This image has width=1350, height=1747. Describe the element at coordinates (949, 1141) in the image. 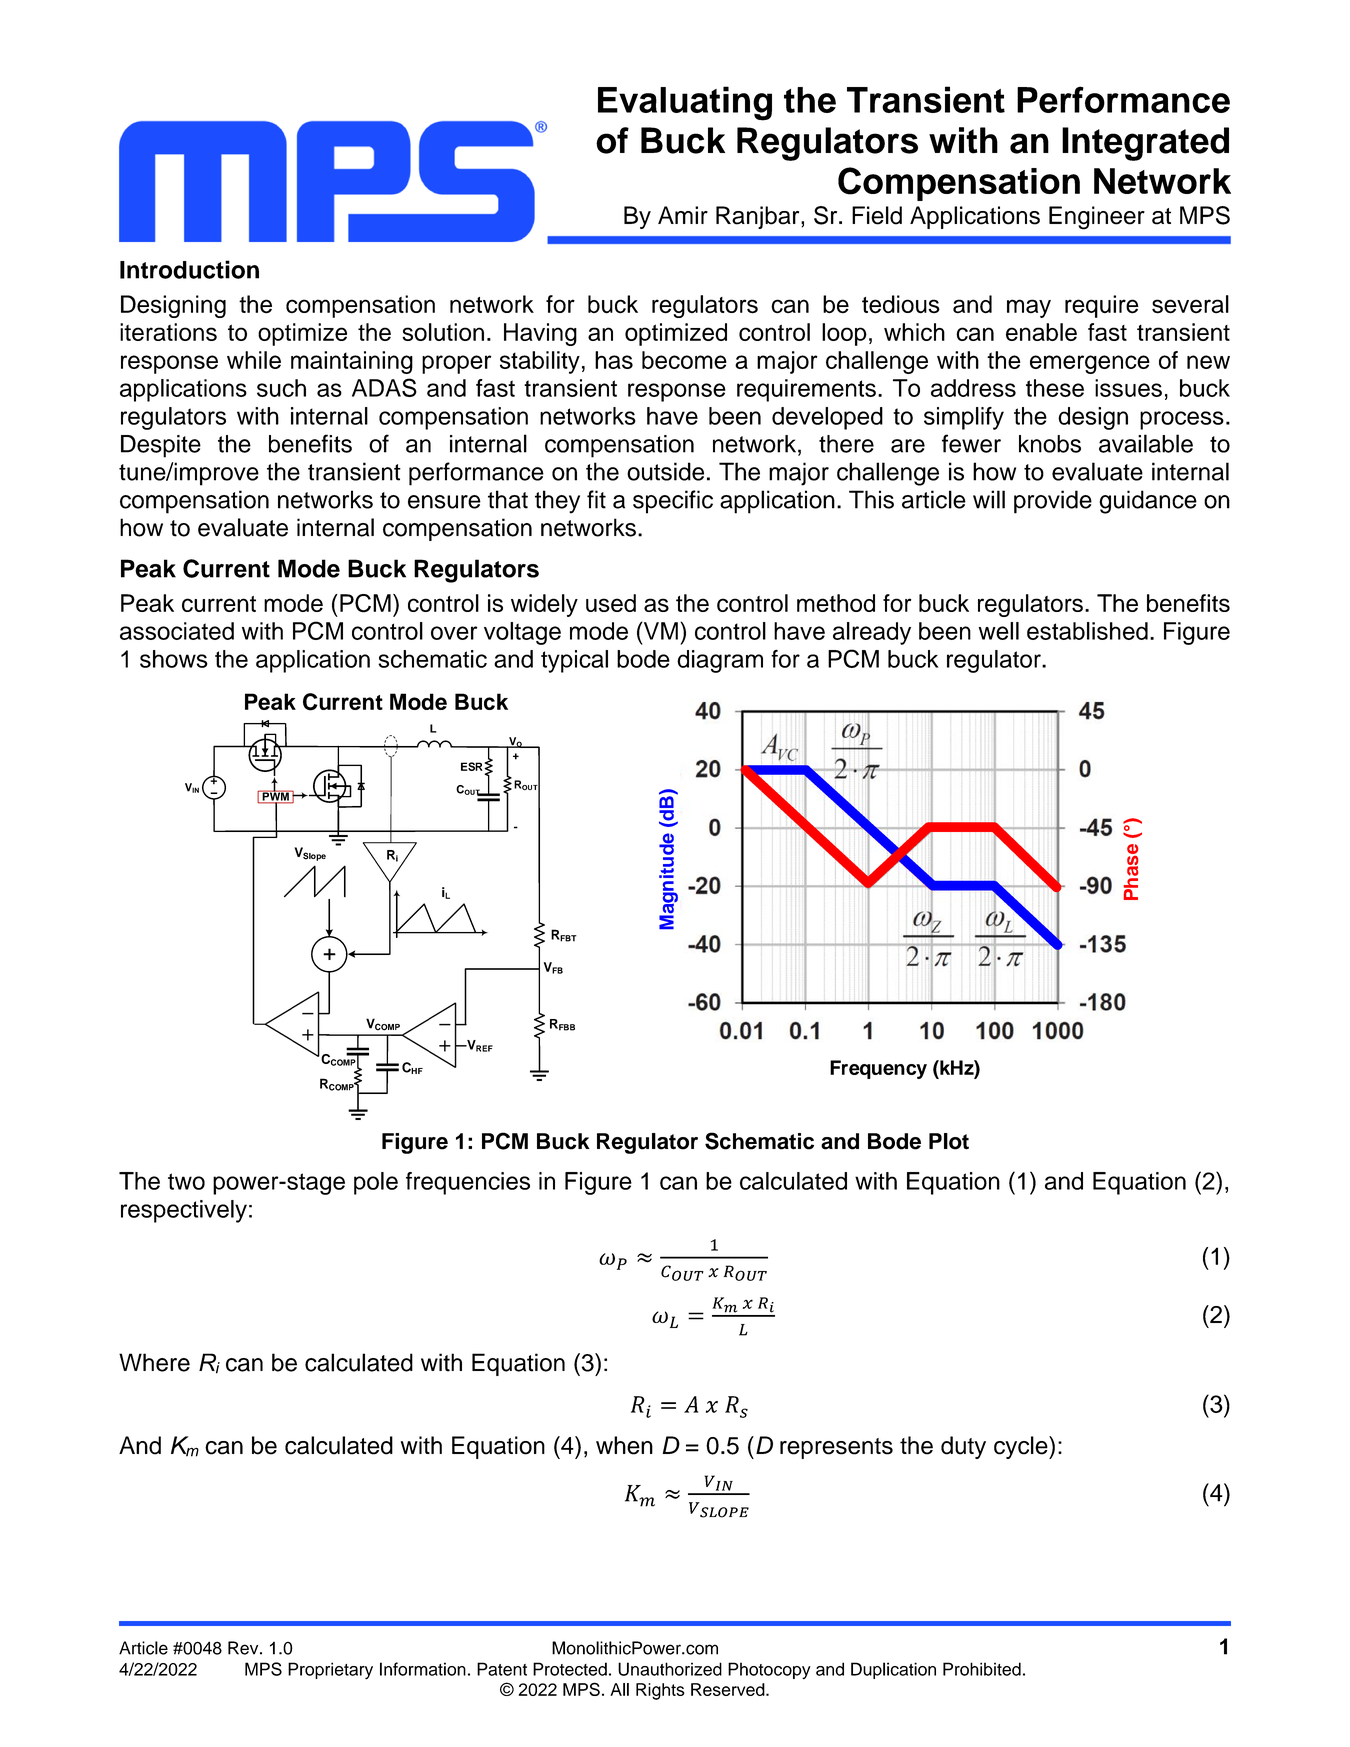

I see `Plot` at that location.
